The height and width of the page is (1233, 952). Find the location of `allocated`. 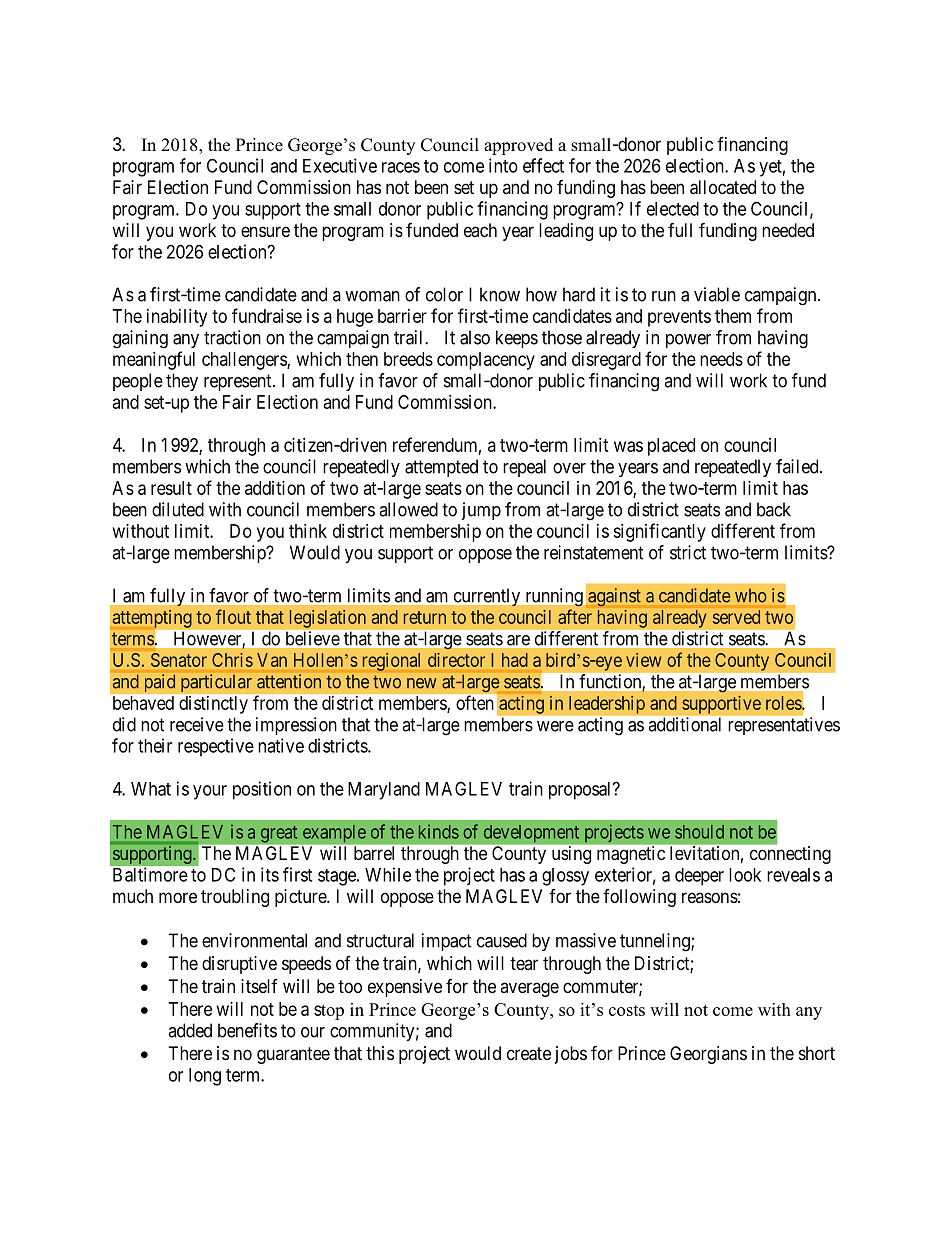

allocated is located at coordinates (723, 187).
